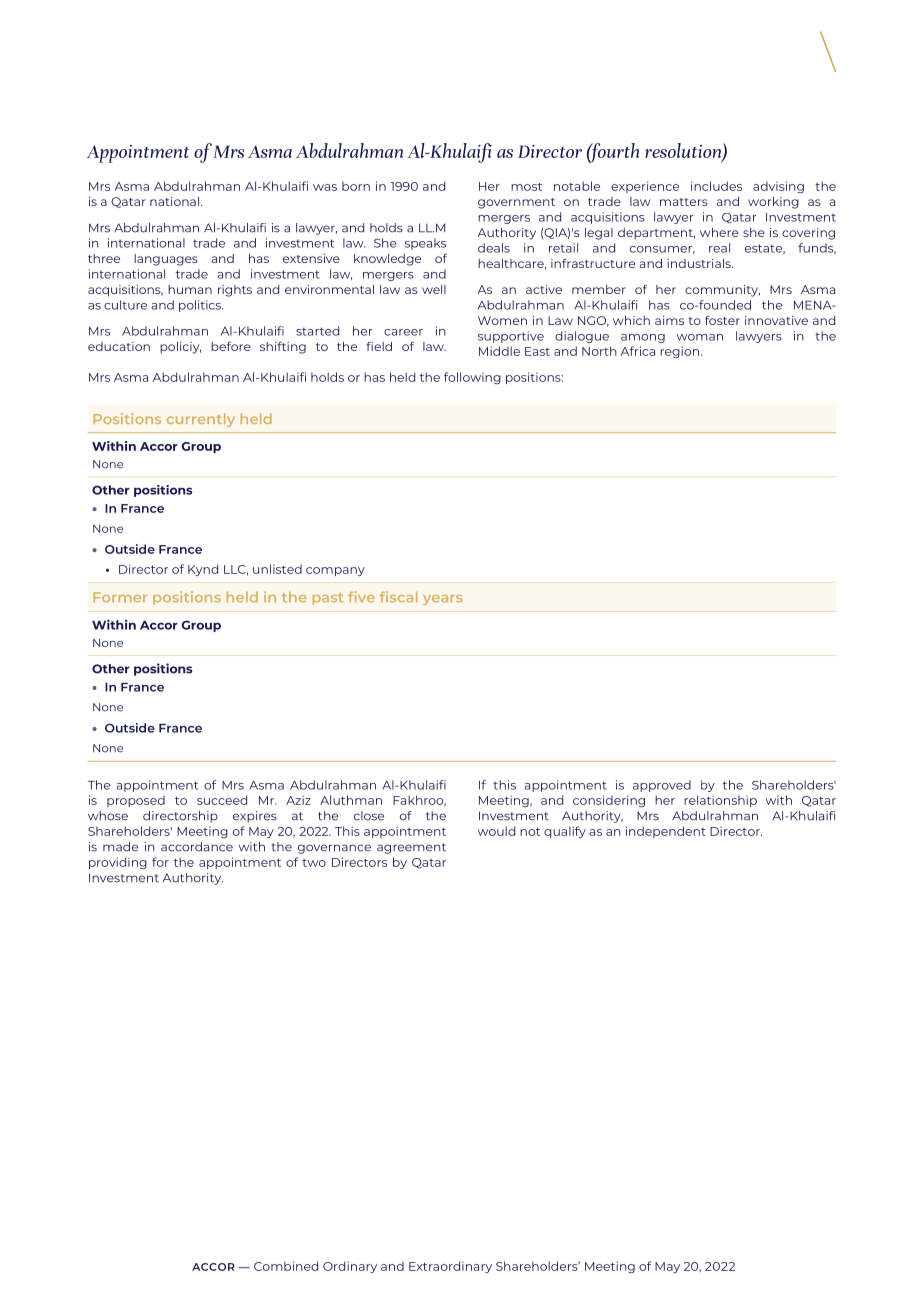  Describe the element at coordinates (201, 420) in the page. I see `currently` at that location.
